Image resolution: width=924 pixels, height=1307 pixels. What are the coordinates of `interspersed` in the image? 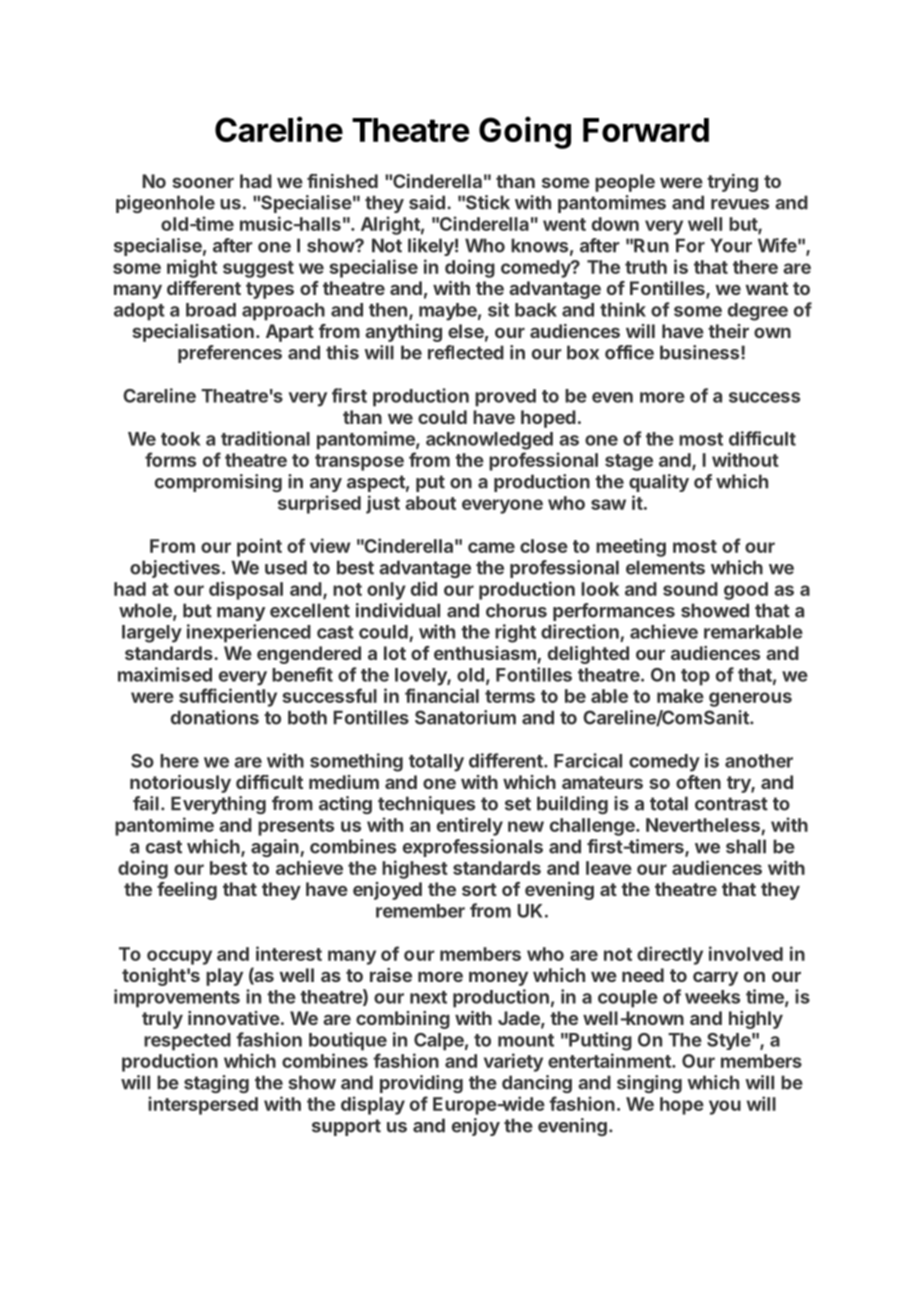 It's located at (203, 1105).
